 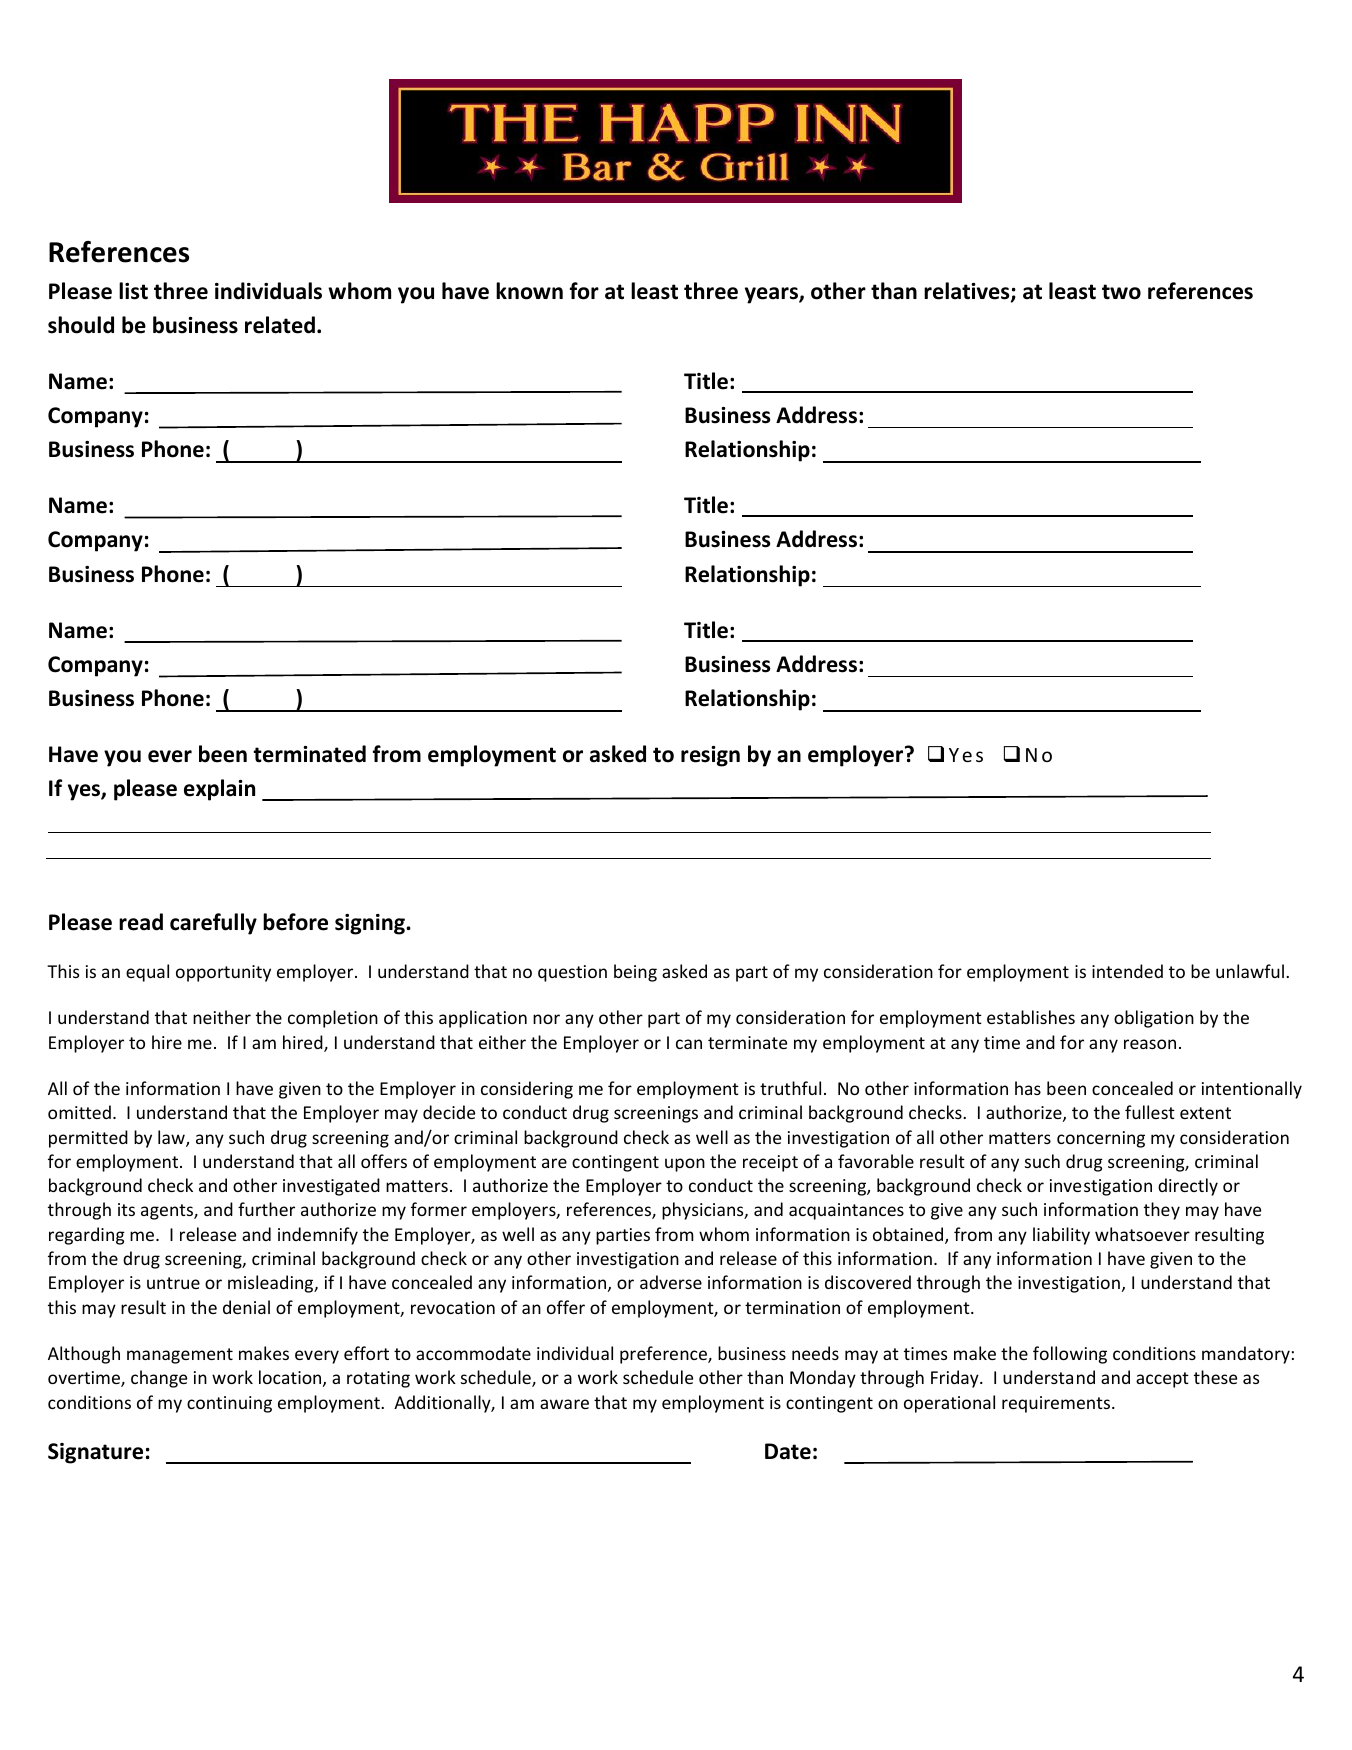 What do you see at coordinates (1121, 292) in the page?
I see `two` at bounding box center [1121, 292].
